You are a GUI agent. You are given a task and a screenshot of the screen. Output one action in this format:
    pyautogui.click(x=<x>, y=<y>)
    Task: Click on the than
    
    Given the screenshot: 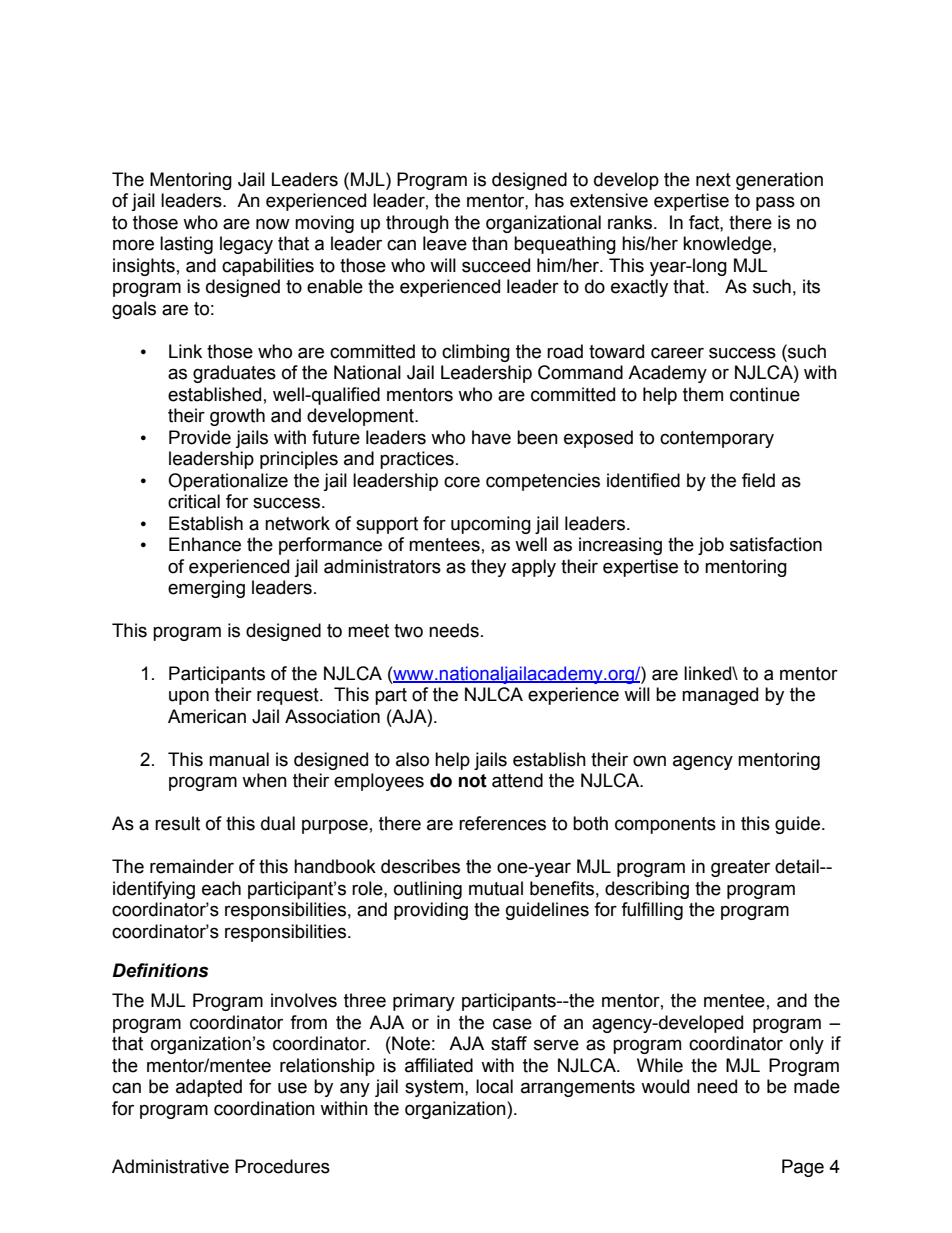 What is the action you would take?
    pyautogui.click(x=490, y=243)
